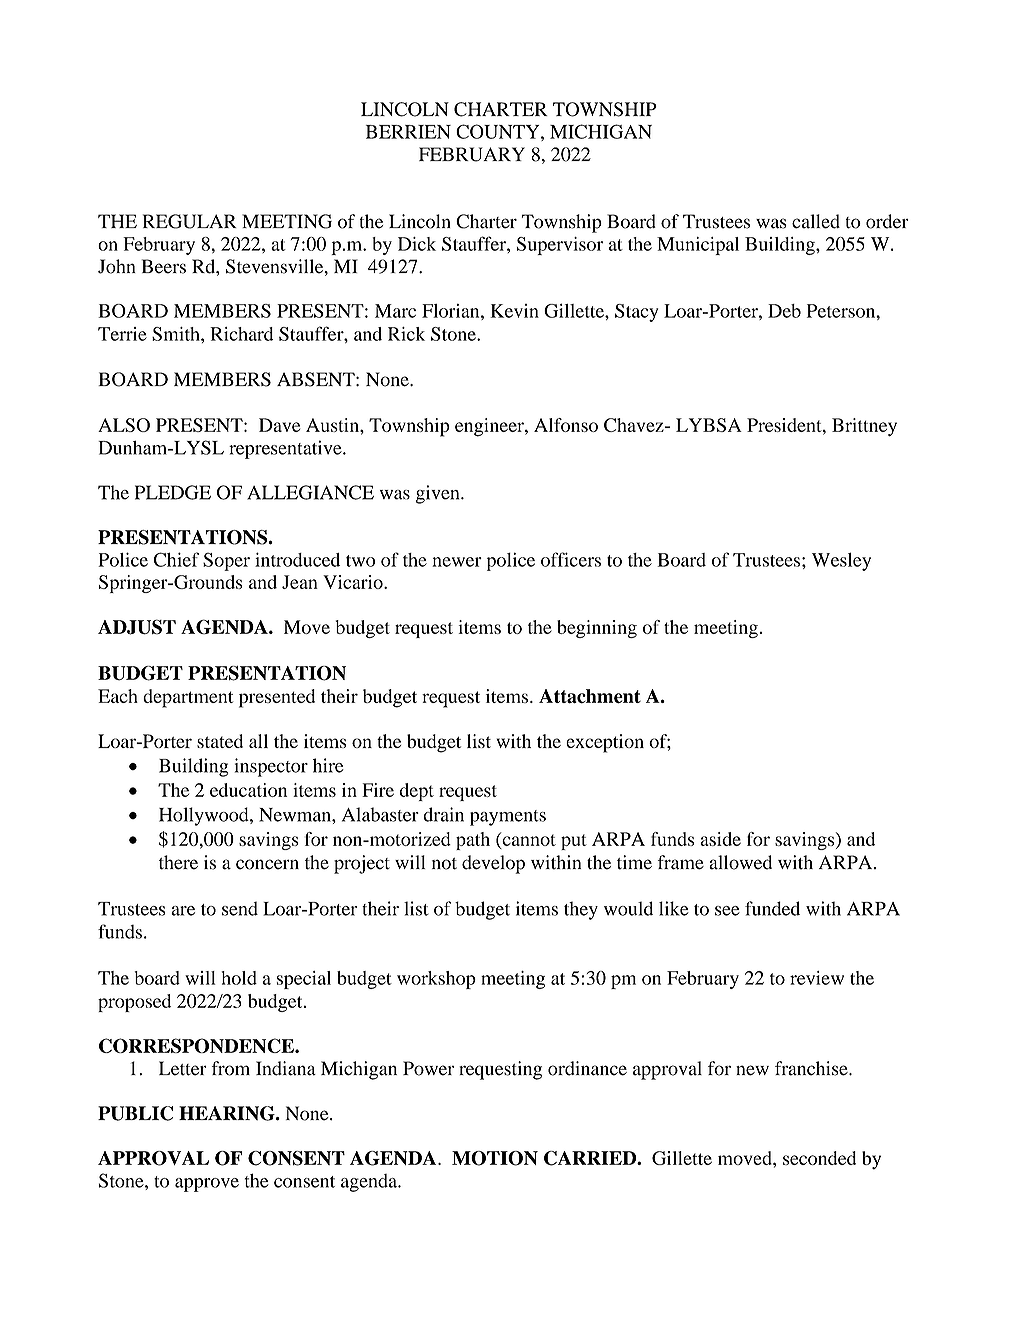 The height and width of the page is (1326, 1025). What do you see at coordinates (408, 132) in the page?
I see `BERRIEN` at bounding box center [408, 132].
